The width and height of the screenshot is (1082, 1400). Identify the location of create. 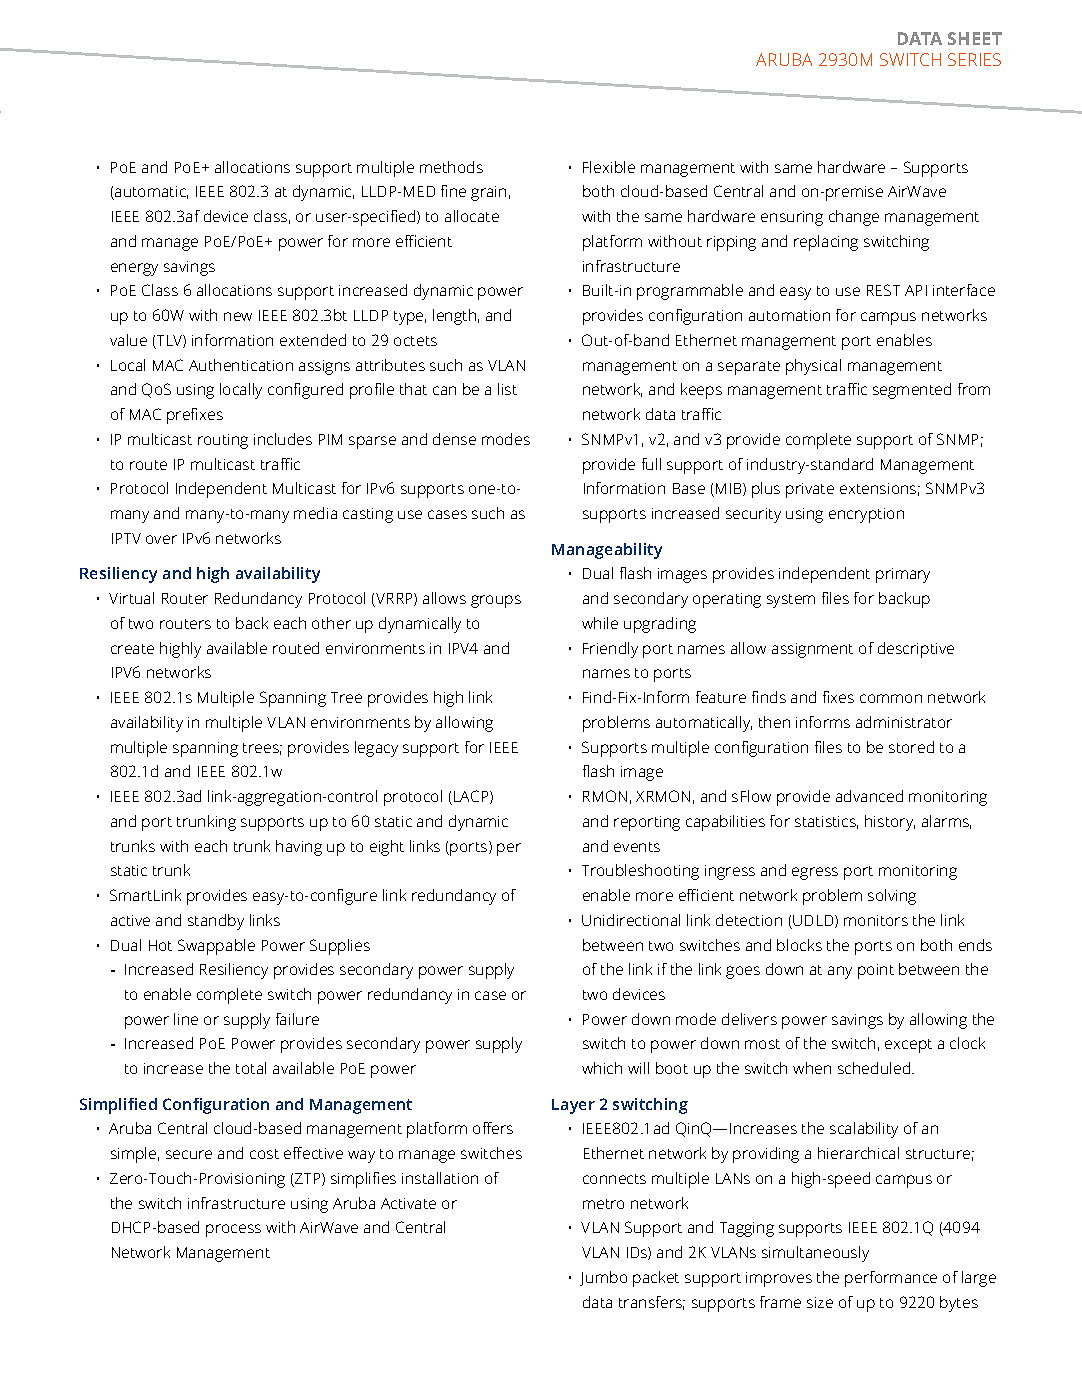
(132, 649).
